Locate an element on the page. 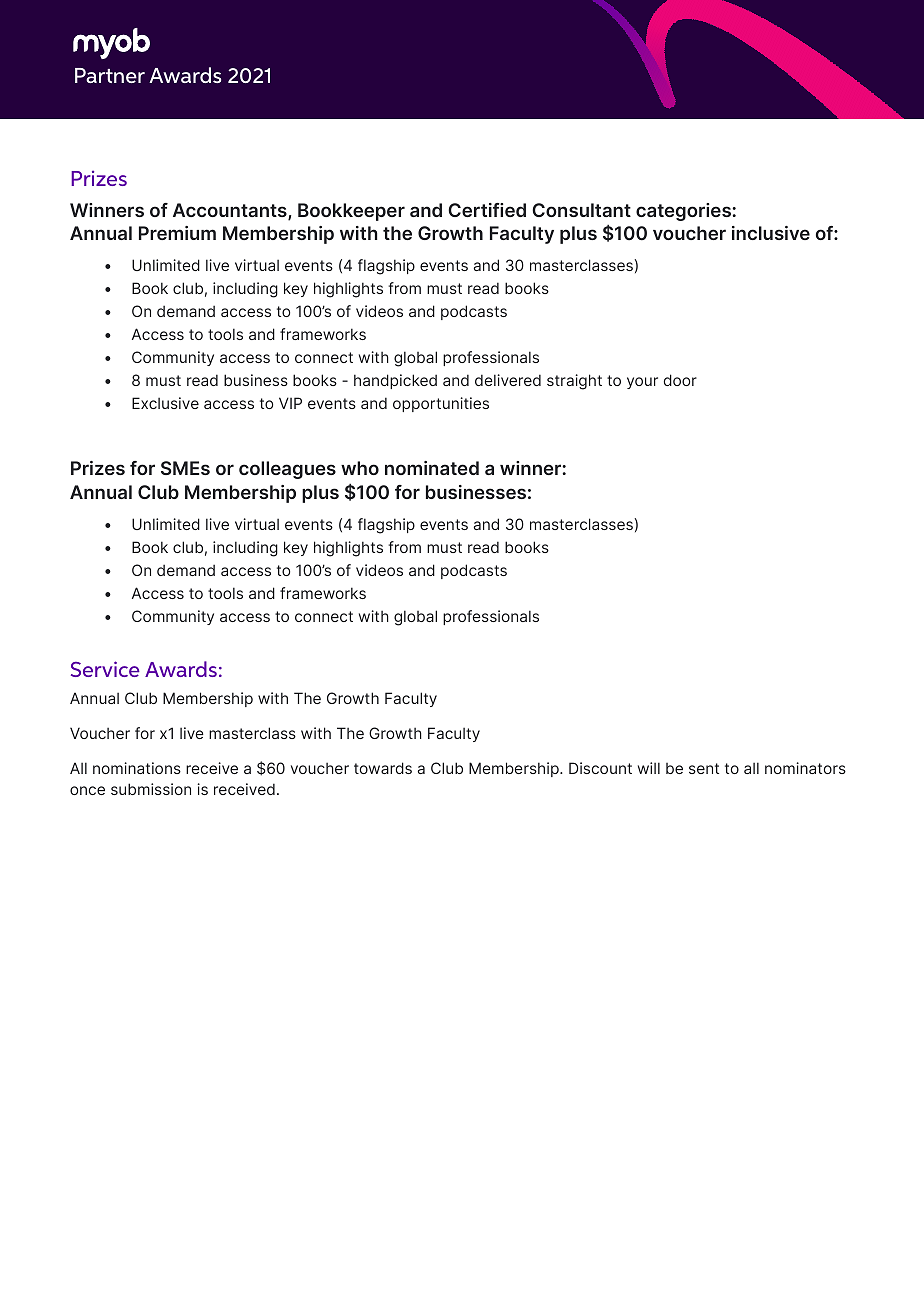  Partner is located at coordinates (110, 75).
